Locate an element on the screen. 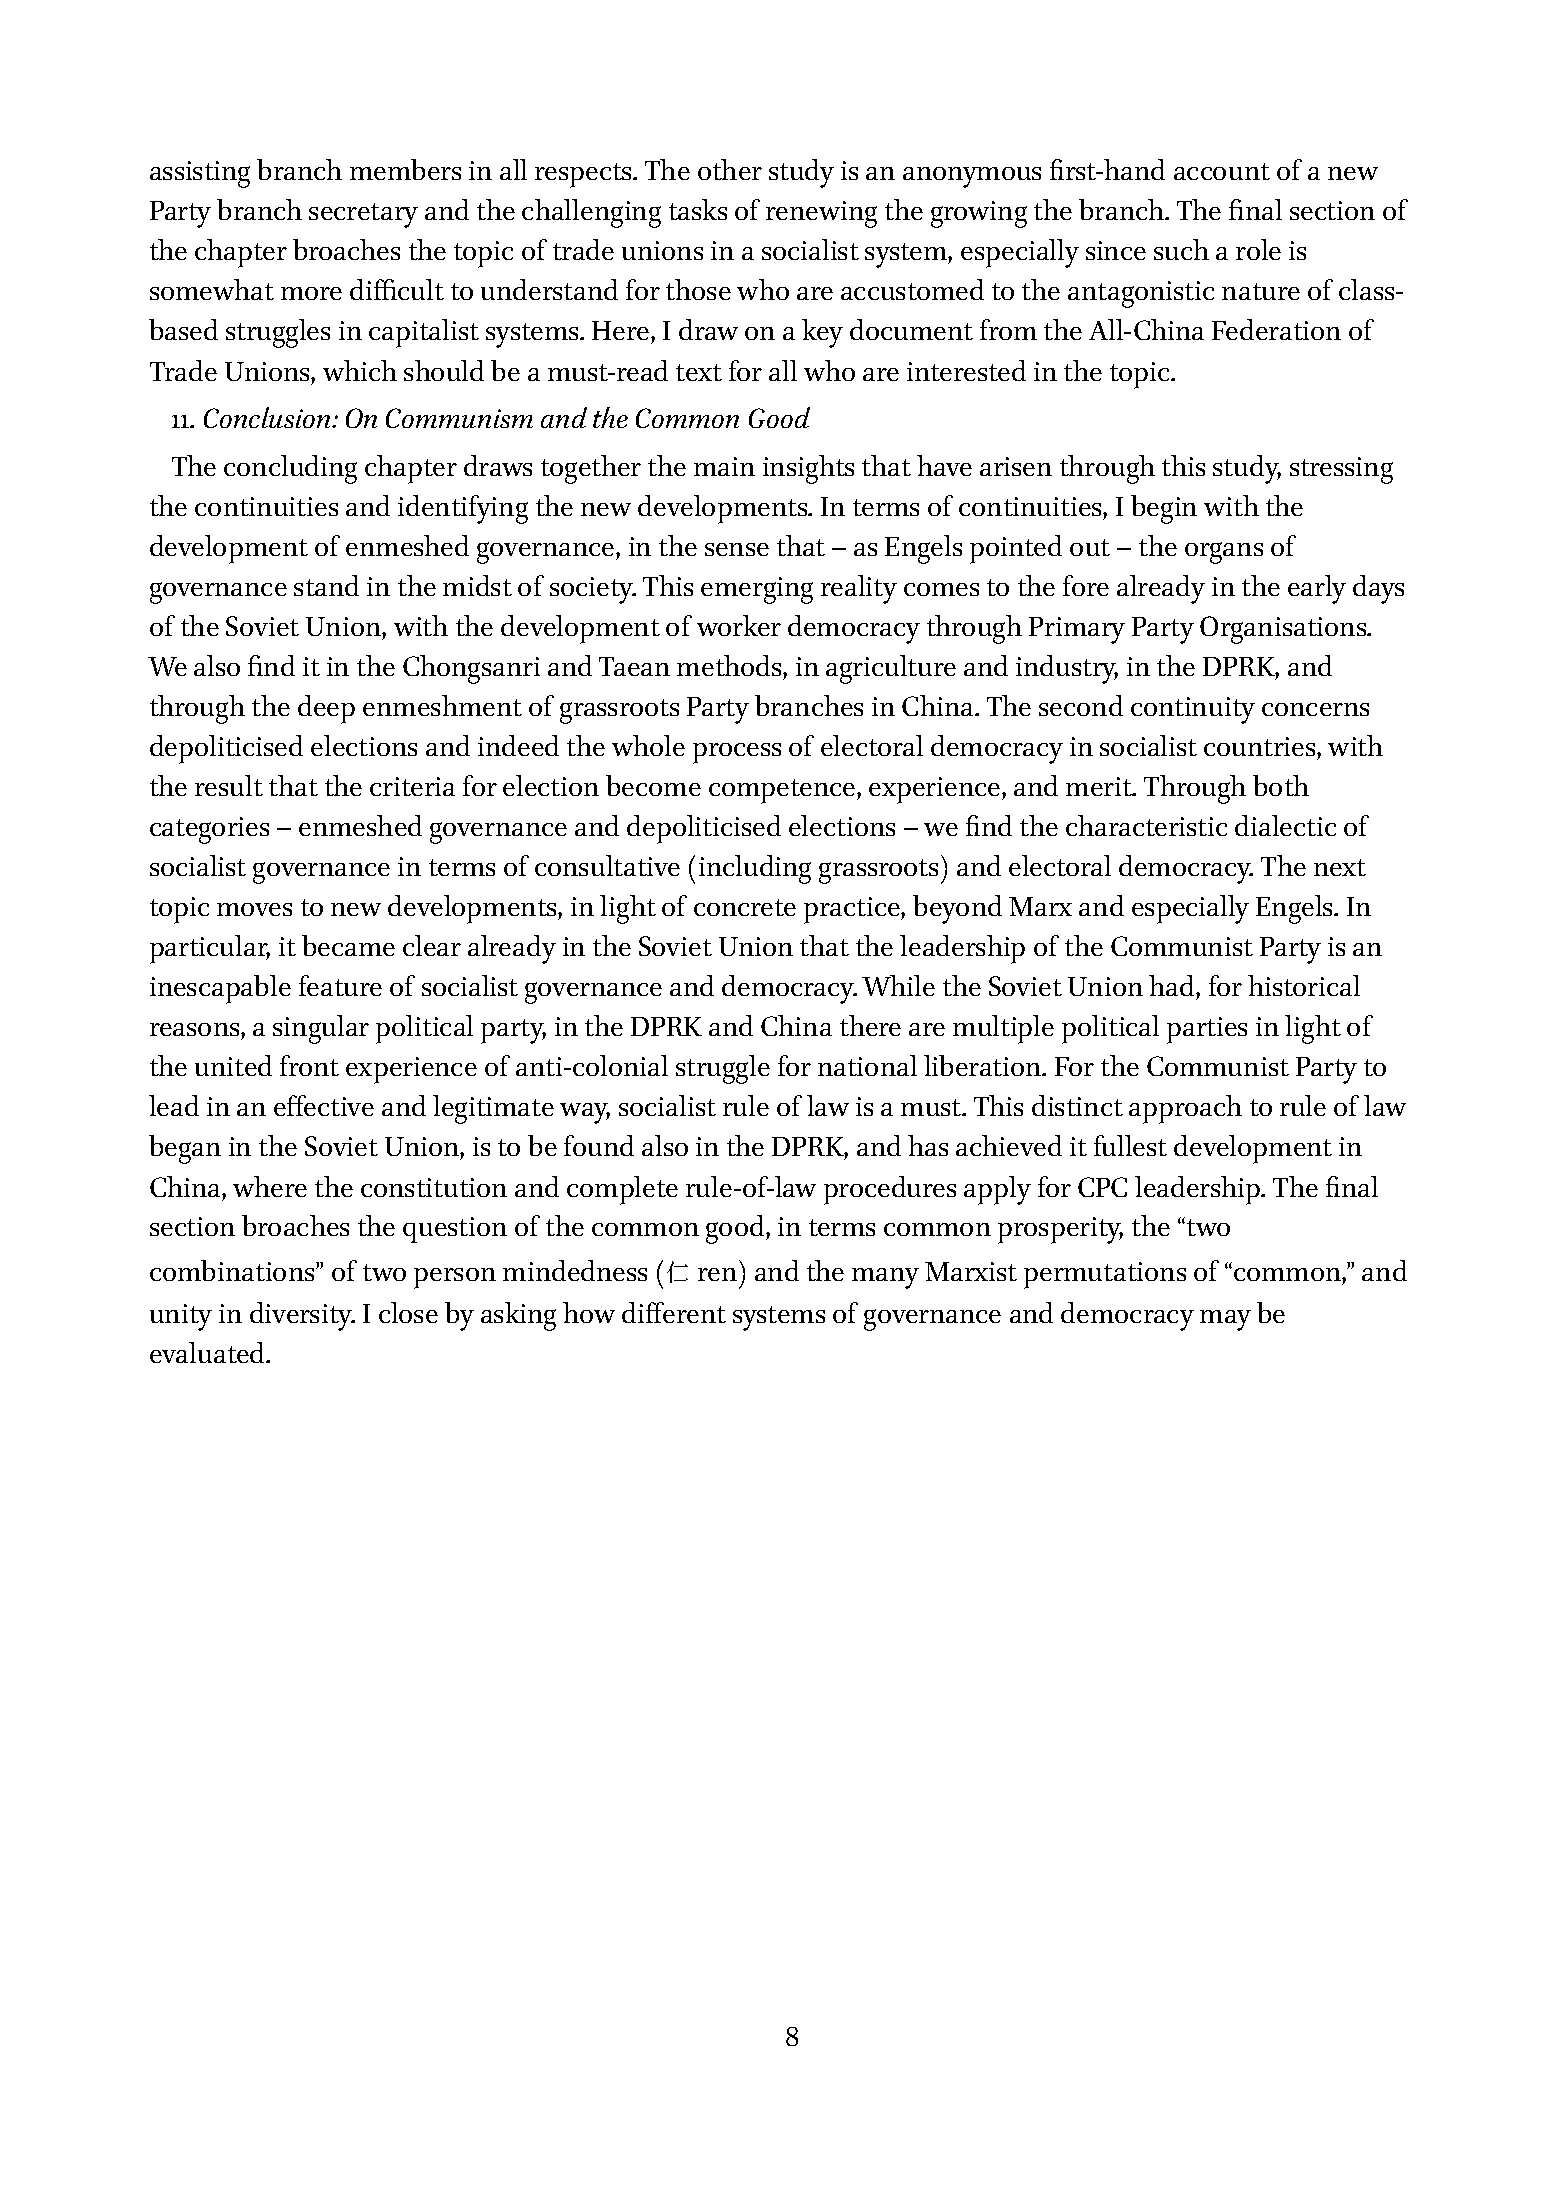 The height and width of the screenshot is (2211, 1563). singular is located at coordinates (321, 1029).
